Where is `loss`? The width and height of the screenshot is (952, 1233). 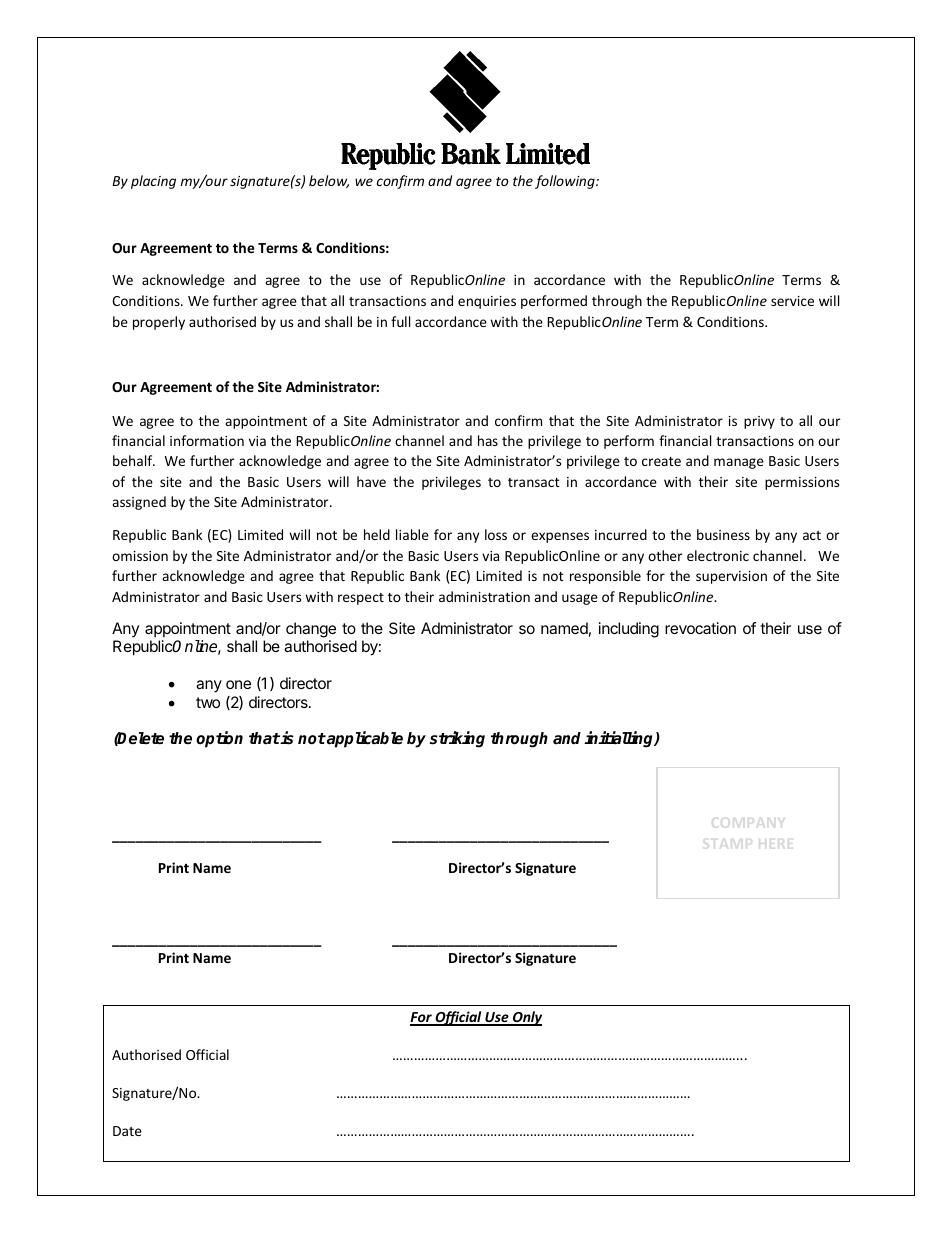 loss is located at coordinates (496, 534).
